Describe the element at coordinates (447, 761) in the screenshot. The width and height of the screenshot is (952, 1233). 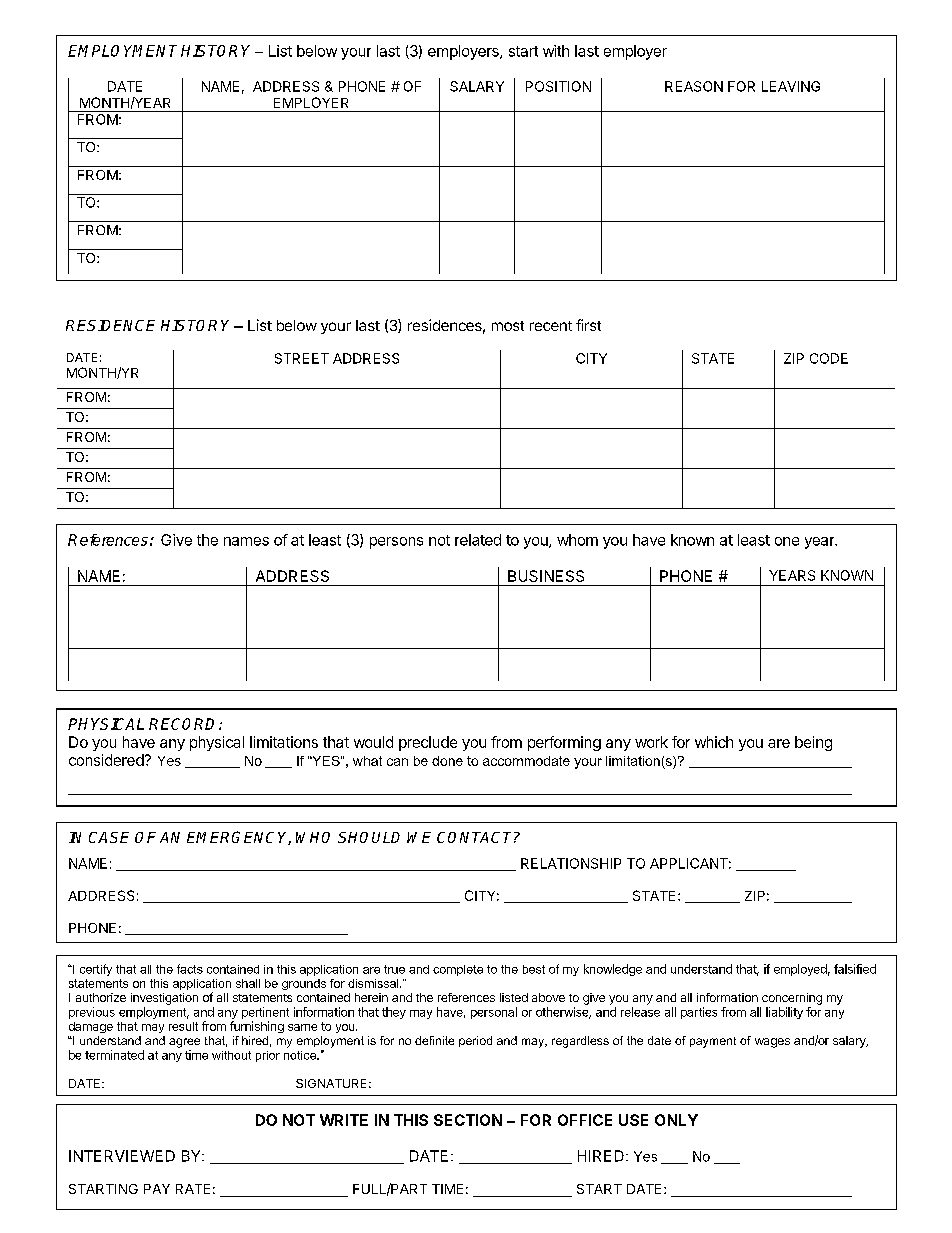
I see `done` at that location.
